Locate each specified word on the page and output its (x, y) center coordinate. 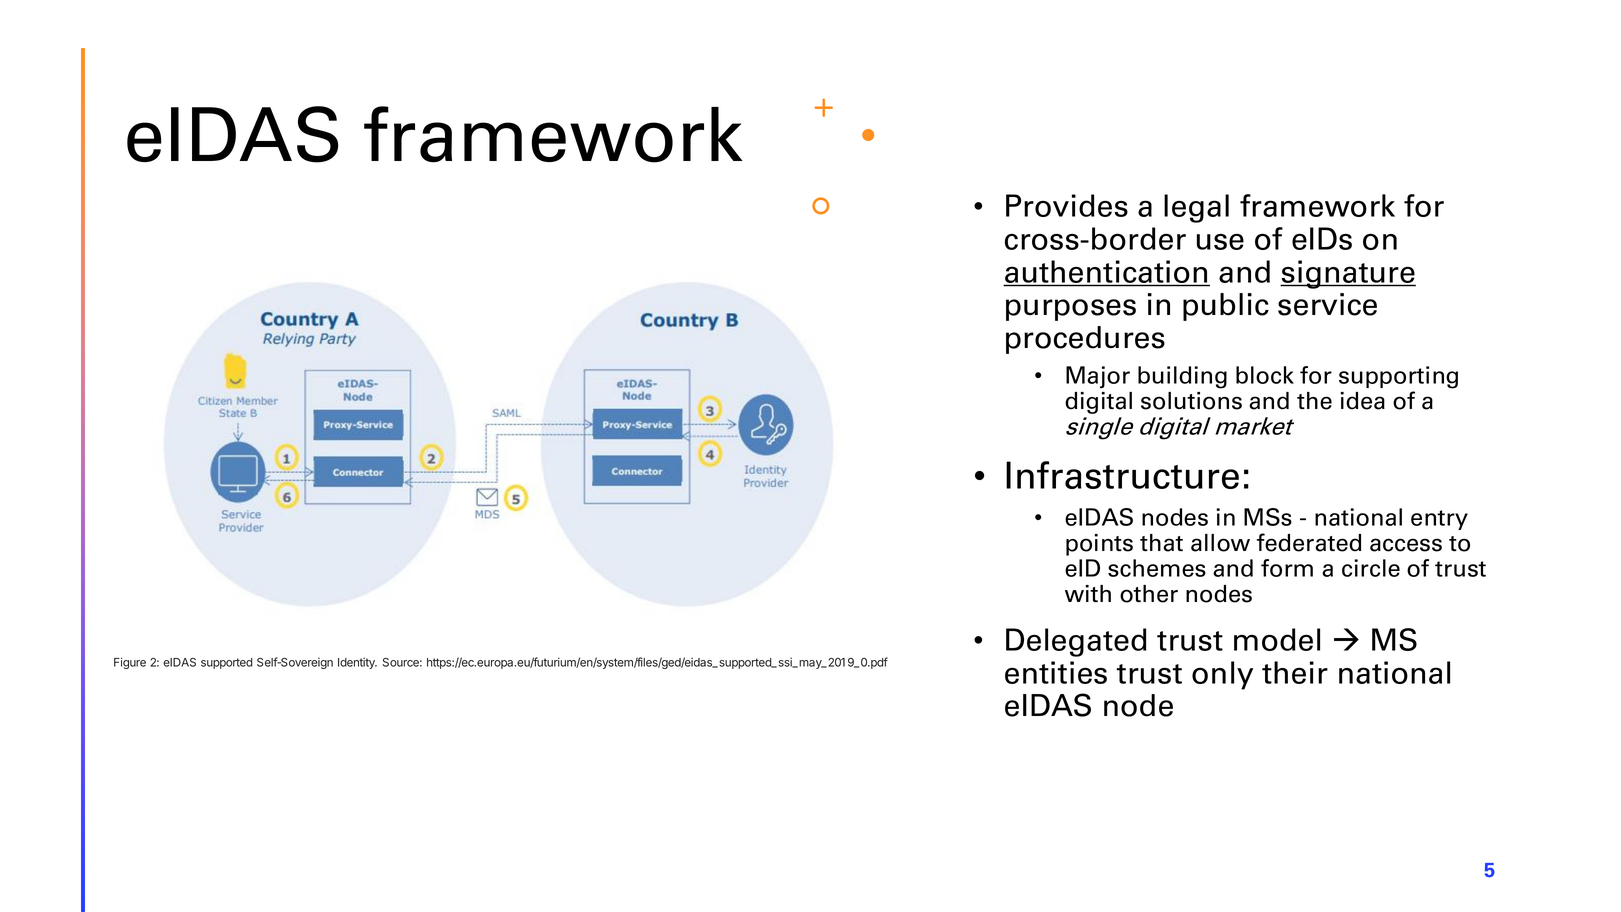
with (1088, 593)
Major (1098, 377)
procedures (1085, 340)
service (1327, 304)
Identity (357, 663)
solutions (1191, 401)
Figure (130, 663)
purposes (1071, 310)
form (1287, 568)
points (1099, 545)
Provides (1067, 205)
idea (1363, 401)
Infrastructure (1122, 475)
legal (1196, 208)
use (1220, 242)
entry (1439, 520)
